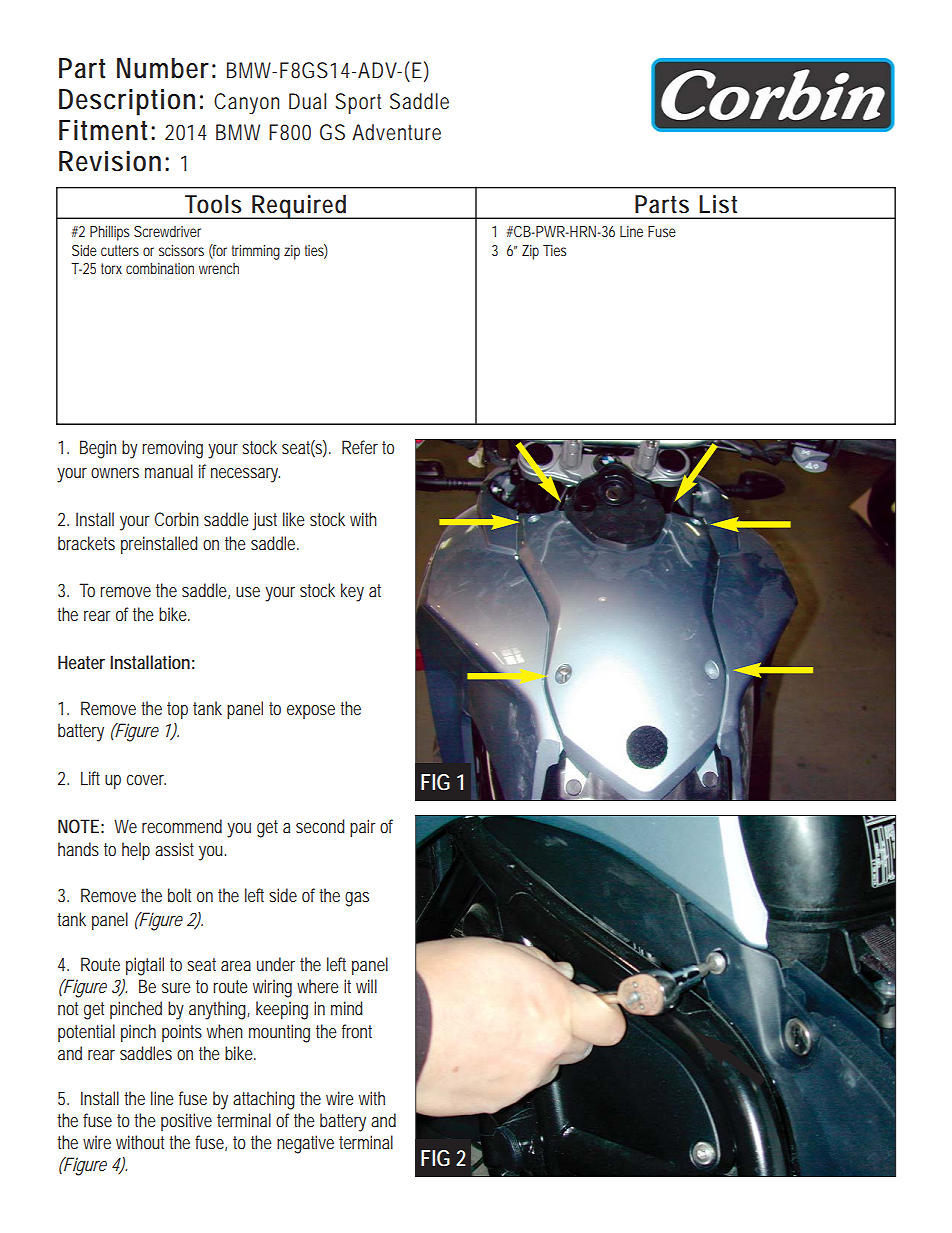  I want to click on expose, so click(311, 712).
